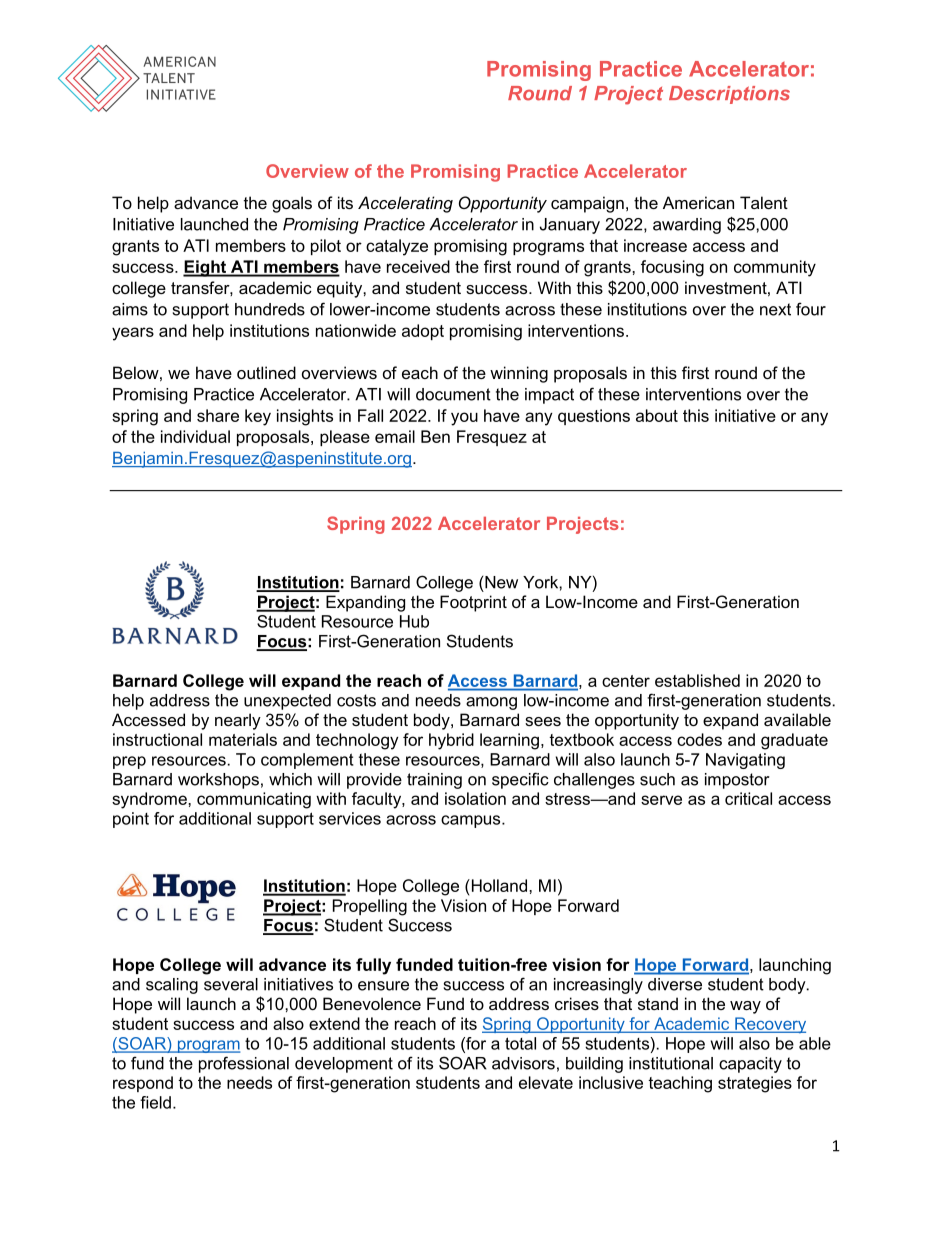 The image size is (952, 1233). What do you see at coordinates (473, 603) in the document?
I see `Footprint` at bounding box center [473, 603].
